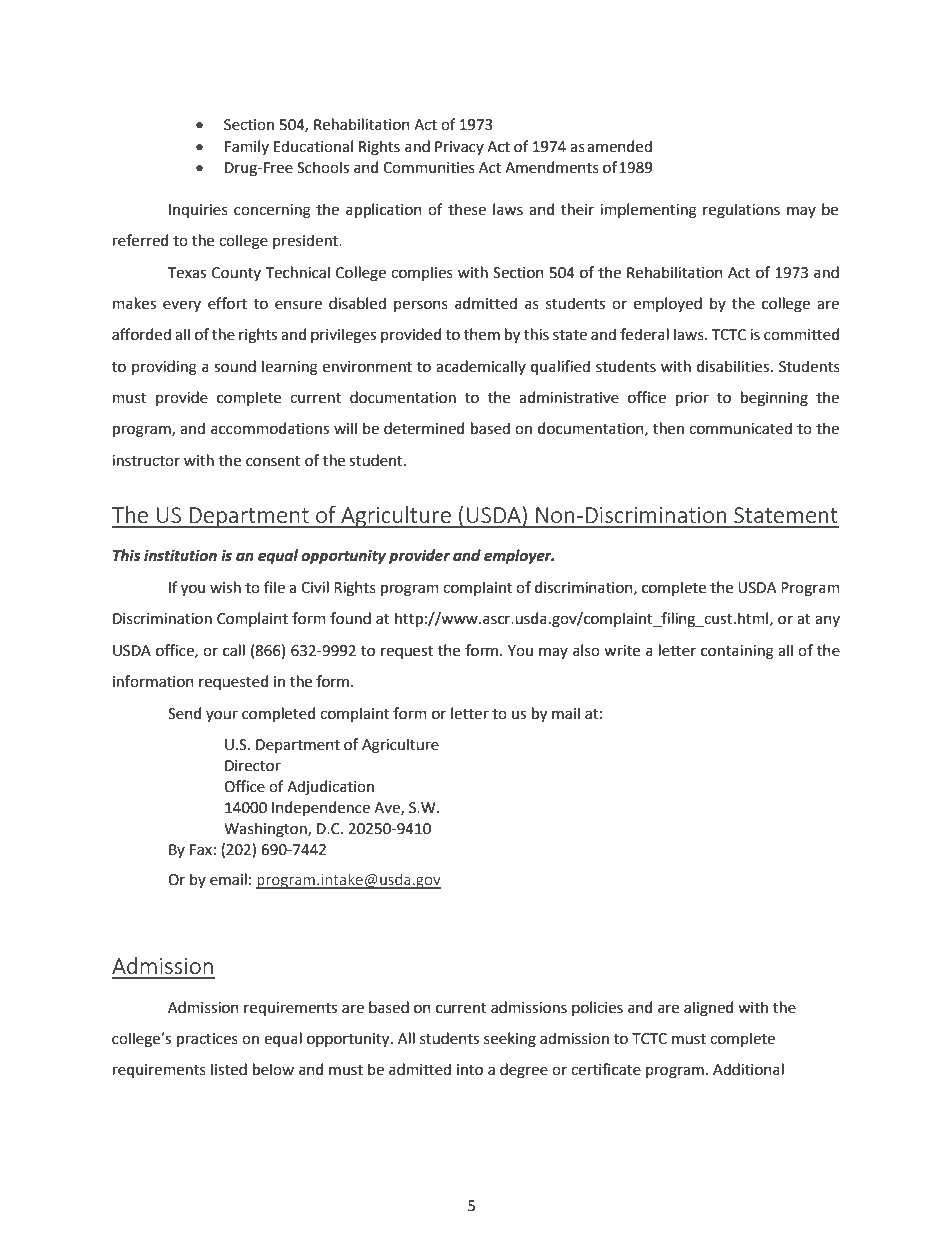  I want to click on wish, so click(225, 587).
